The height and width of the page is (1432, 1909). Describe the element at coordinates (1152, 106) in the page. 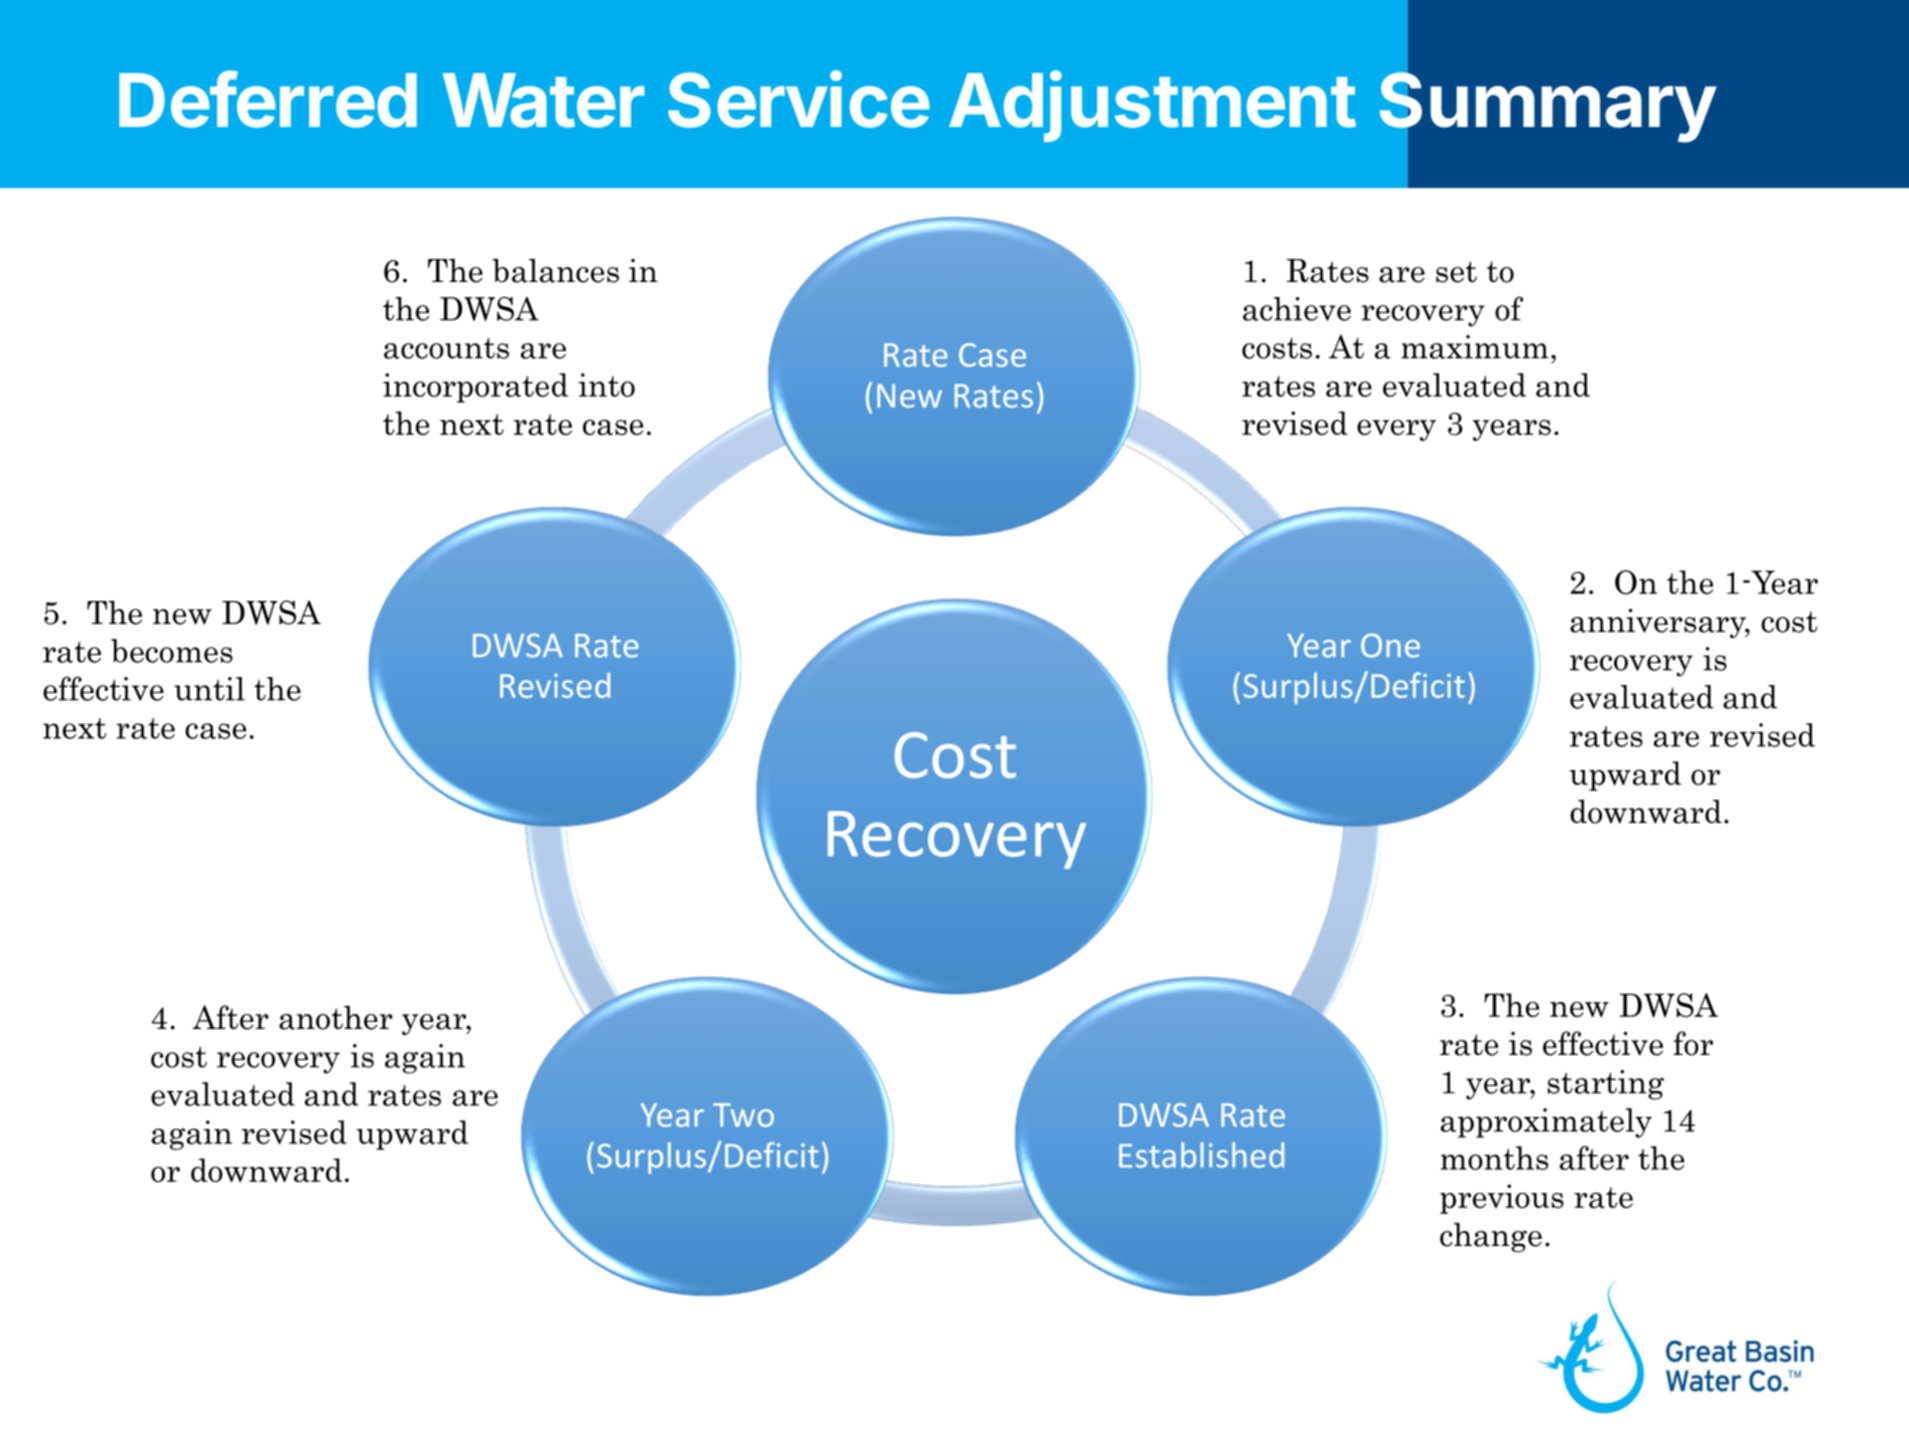

I see `Adjustment` at that location.
